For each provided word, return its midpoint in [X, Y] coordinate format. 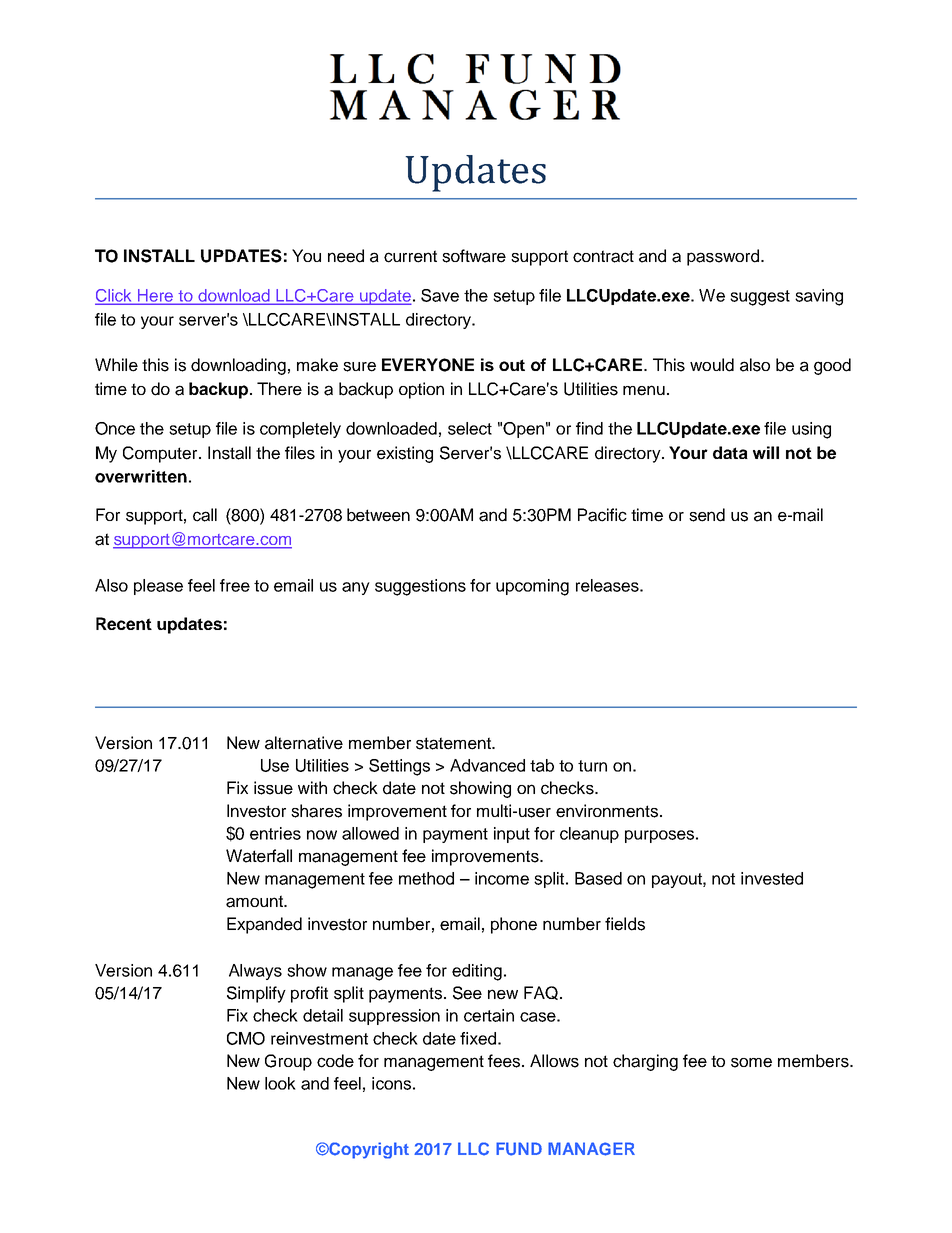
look [280, 1083]
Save [440, 295]
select [470, 428]
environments [608, 811]
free [235, 585]
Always [255, 972]
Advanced [487, 765]
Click [114, 296]
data [730, 452]
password [723, 257]
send [707, 515]
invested [772, 878]
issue [273, 788]
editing [477, 972]
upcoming [532, 587]
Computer [161, 454]
